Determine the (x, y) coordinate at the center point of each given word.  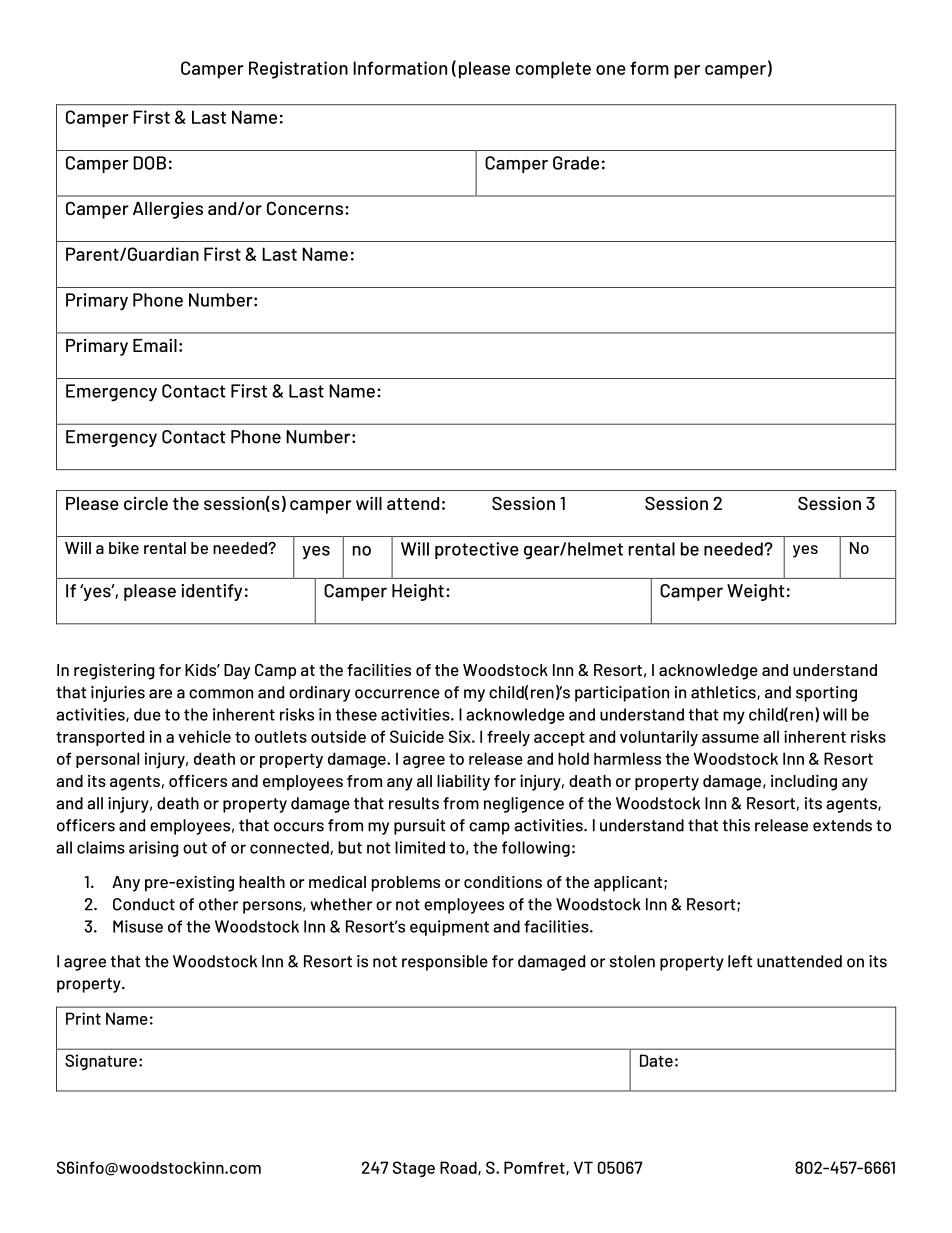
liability (463, 783)
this (736, 825)
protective (477, 550)
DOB (149, 163)
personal (107, 760)
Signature (101, 1062)
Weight (756, 592)
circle (146, 503)
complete (553, 70)
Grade (576, 163)
